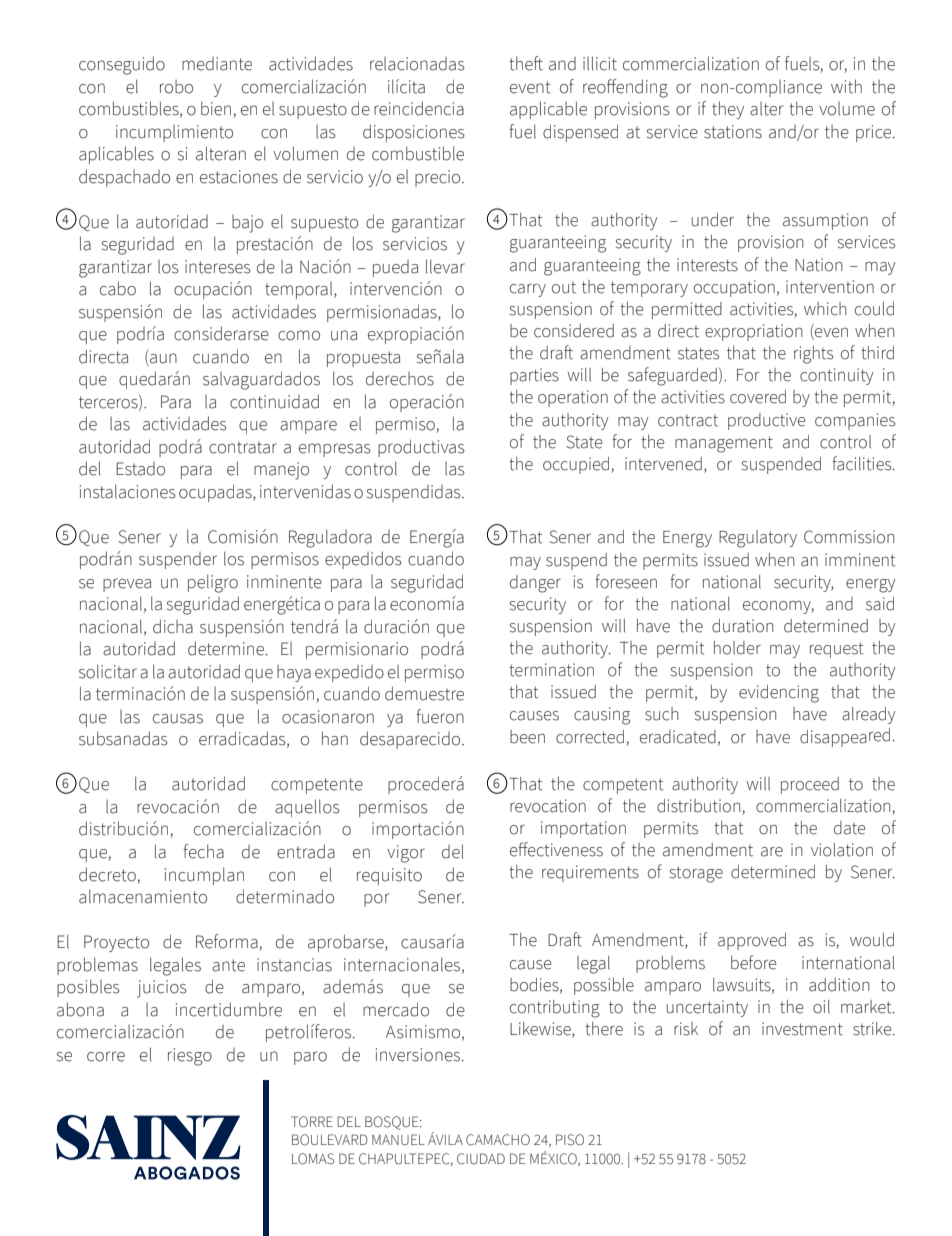  Describe the element at coordinates (548, 806) in the screenshot. I see `revocation` at that location.
